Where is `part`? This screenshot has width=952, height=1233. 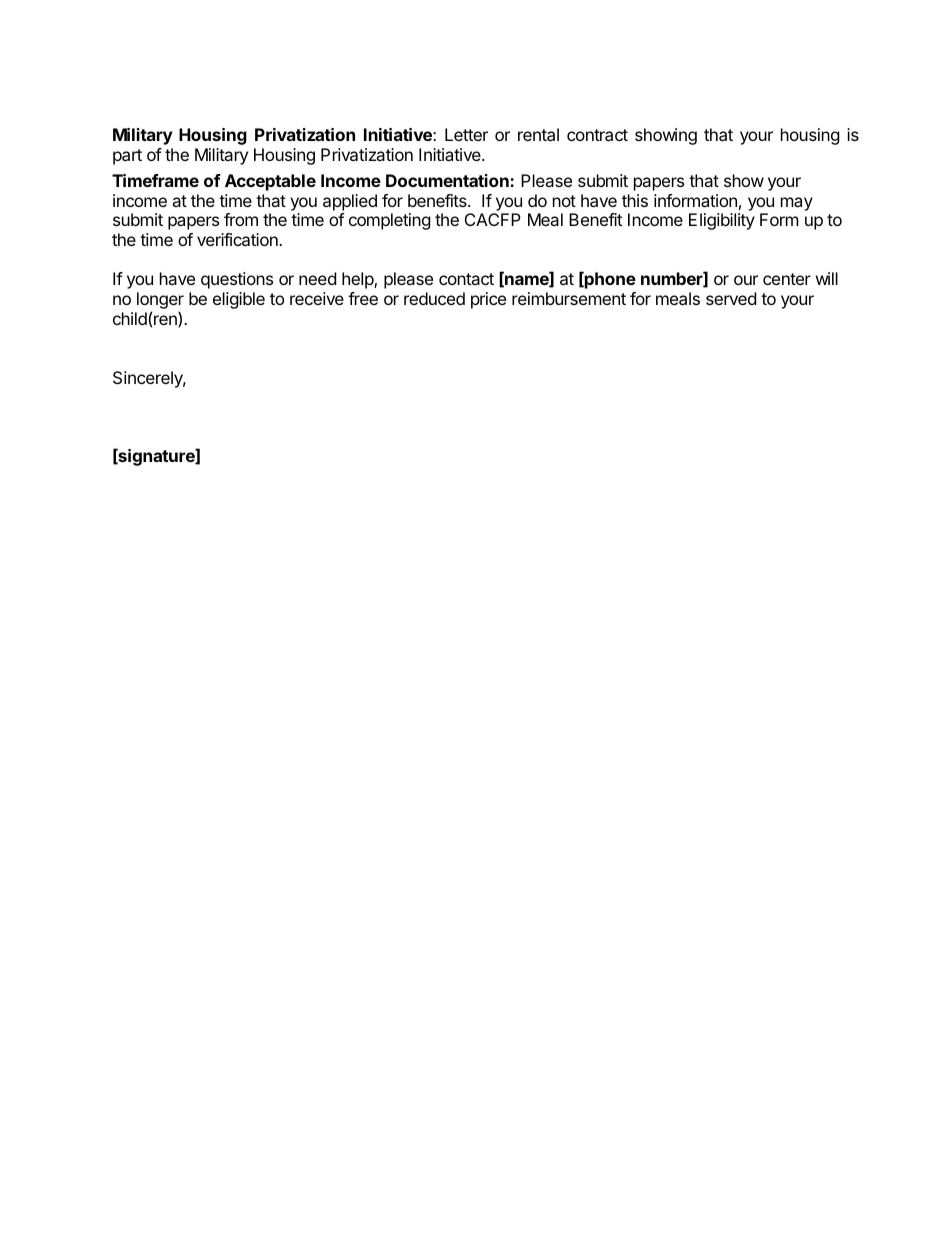
part is located at coordinates (127, 157).
